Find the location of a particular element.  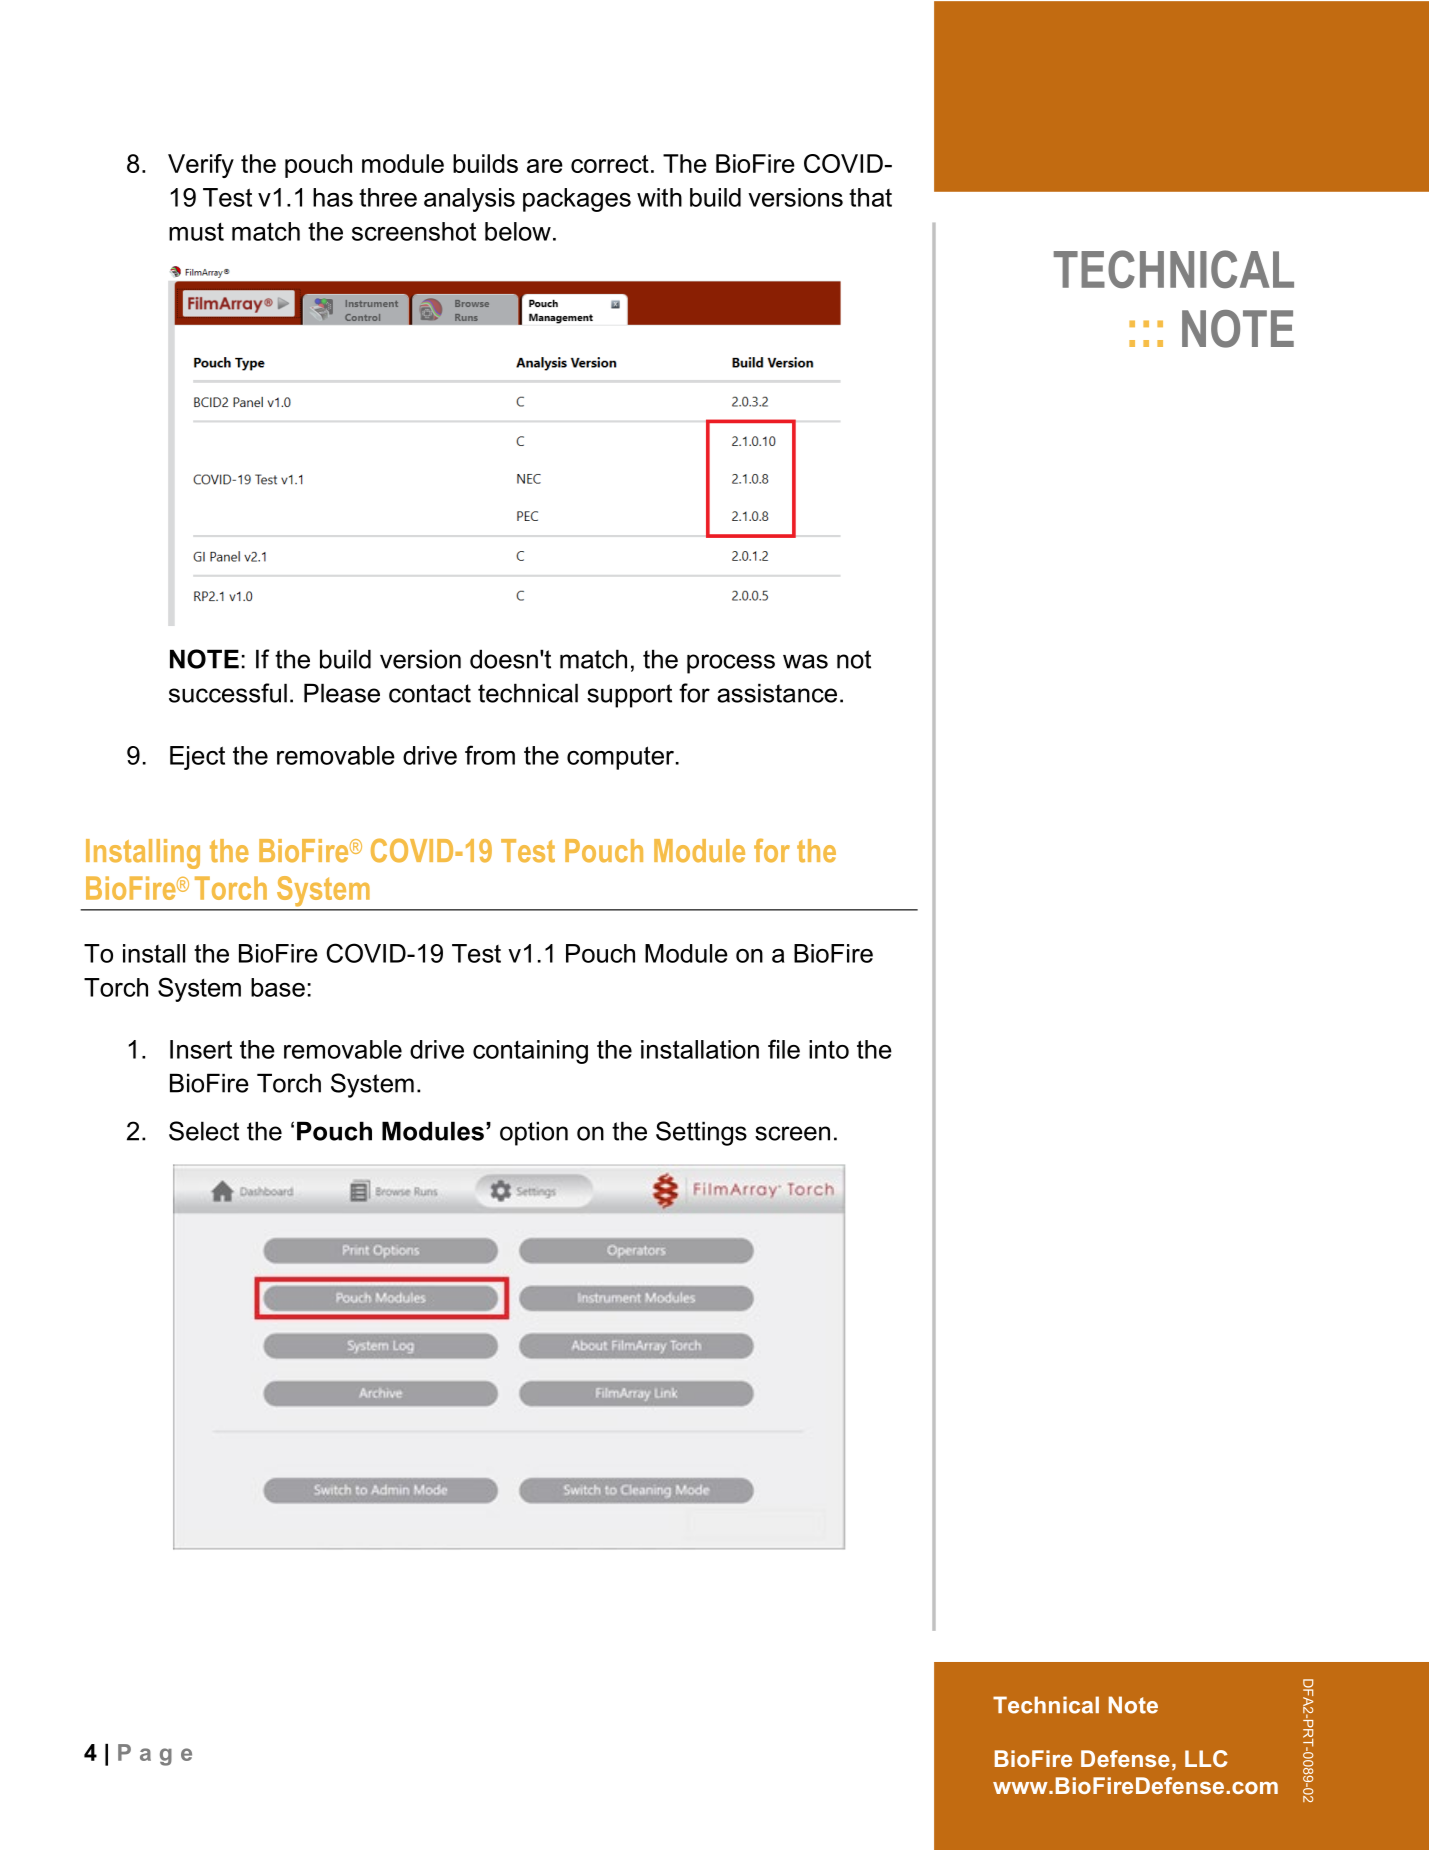

successful is located at coordinates (228, 693).
